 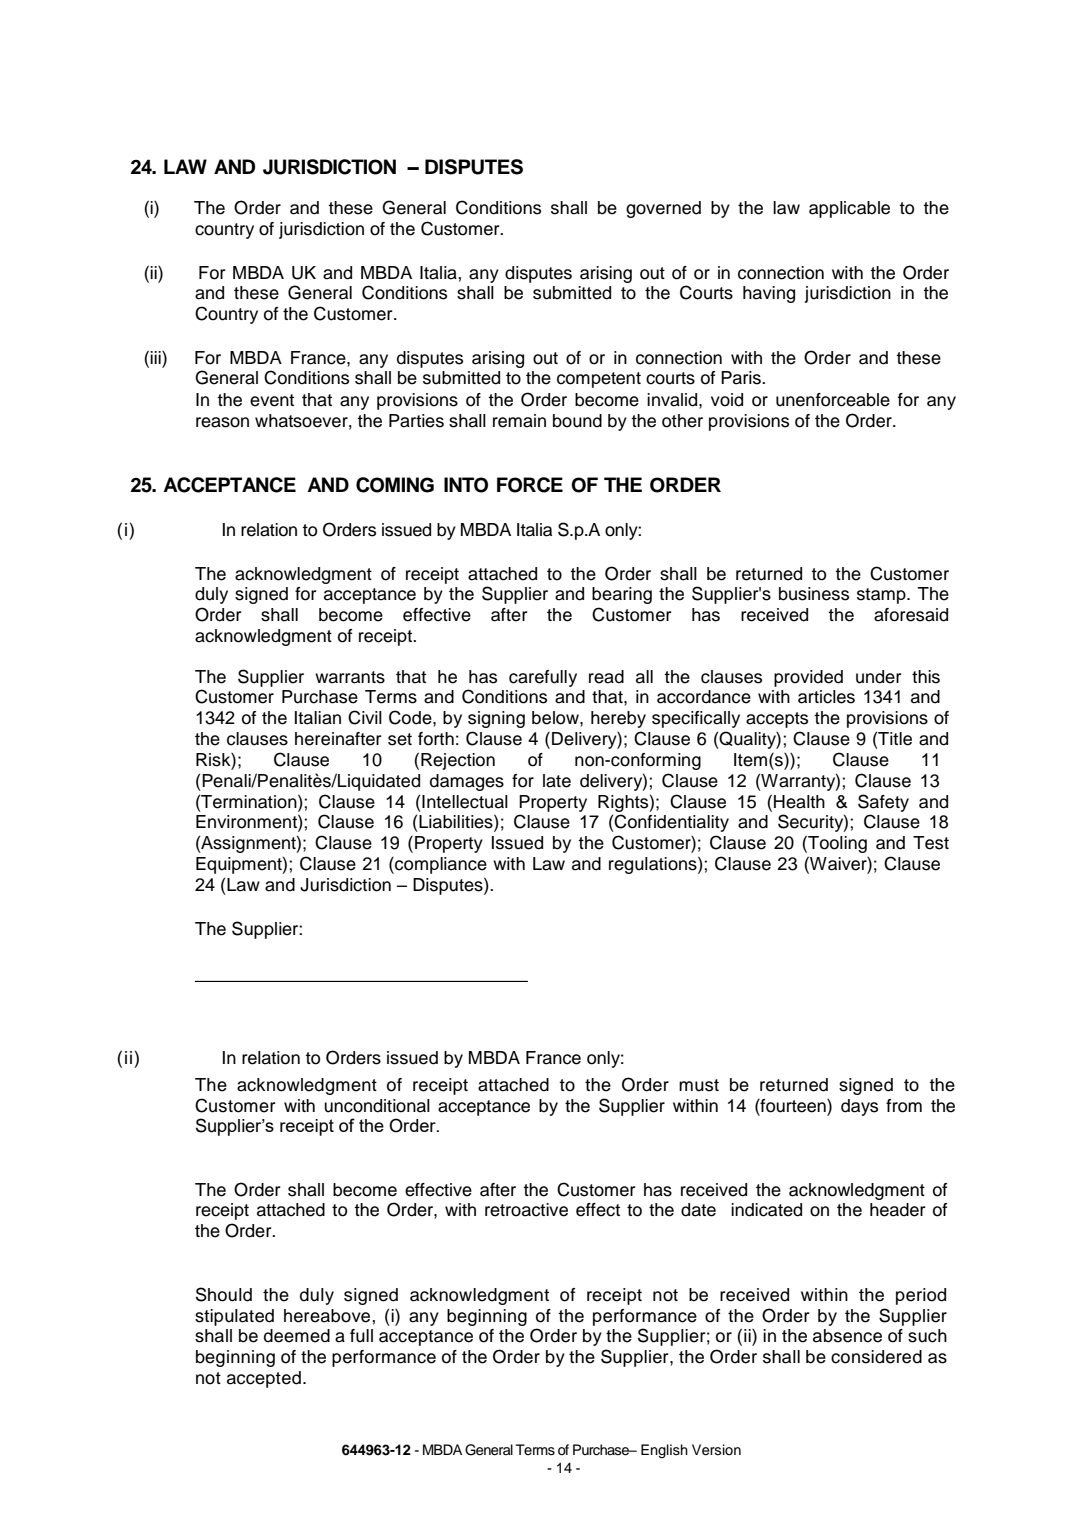 What do you see at coordinates (519, 421) in the image?
I see `remain` at bounding box center [519, 421].
